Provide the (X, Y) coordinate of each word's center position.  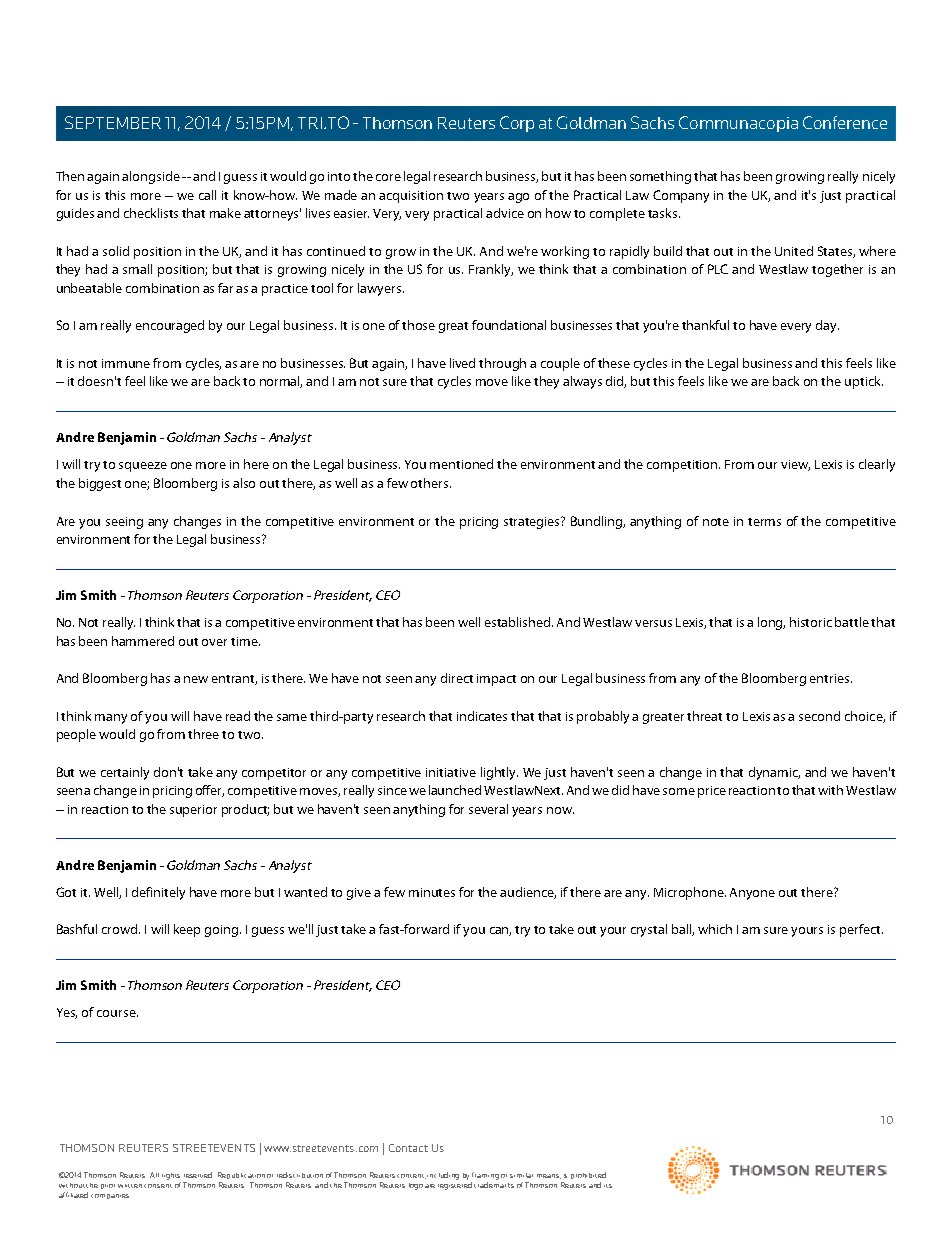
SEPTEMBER (113, 122)
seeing (124, 523)
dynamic (774, 773)
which (715, 929)
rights (171, 1176)
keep (187, 930)
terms (764, 522)
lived (462, 363)
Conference (845, 122)
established (519, 622)
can (500, 931)
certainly (125, 773)
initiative (451, 772)
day (827, 326)
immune (126, 363)
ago (518, 198)
